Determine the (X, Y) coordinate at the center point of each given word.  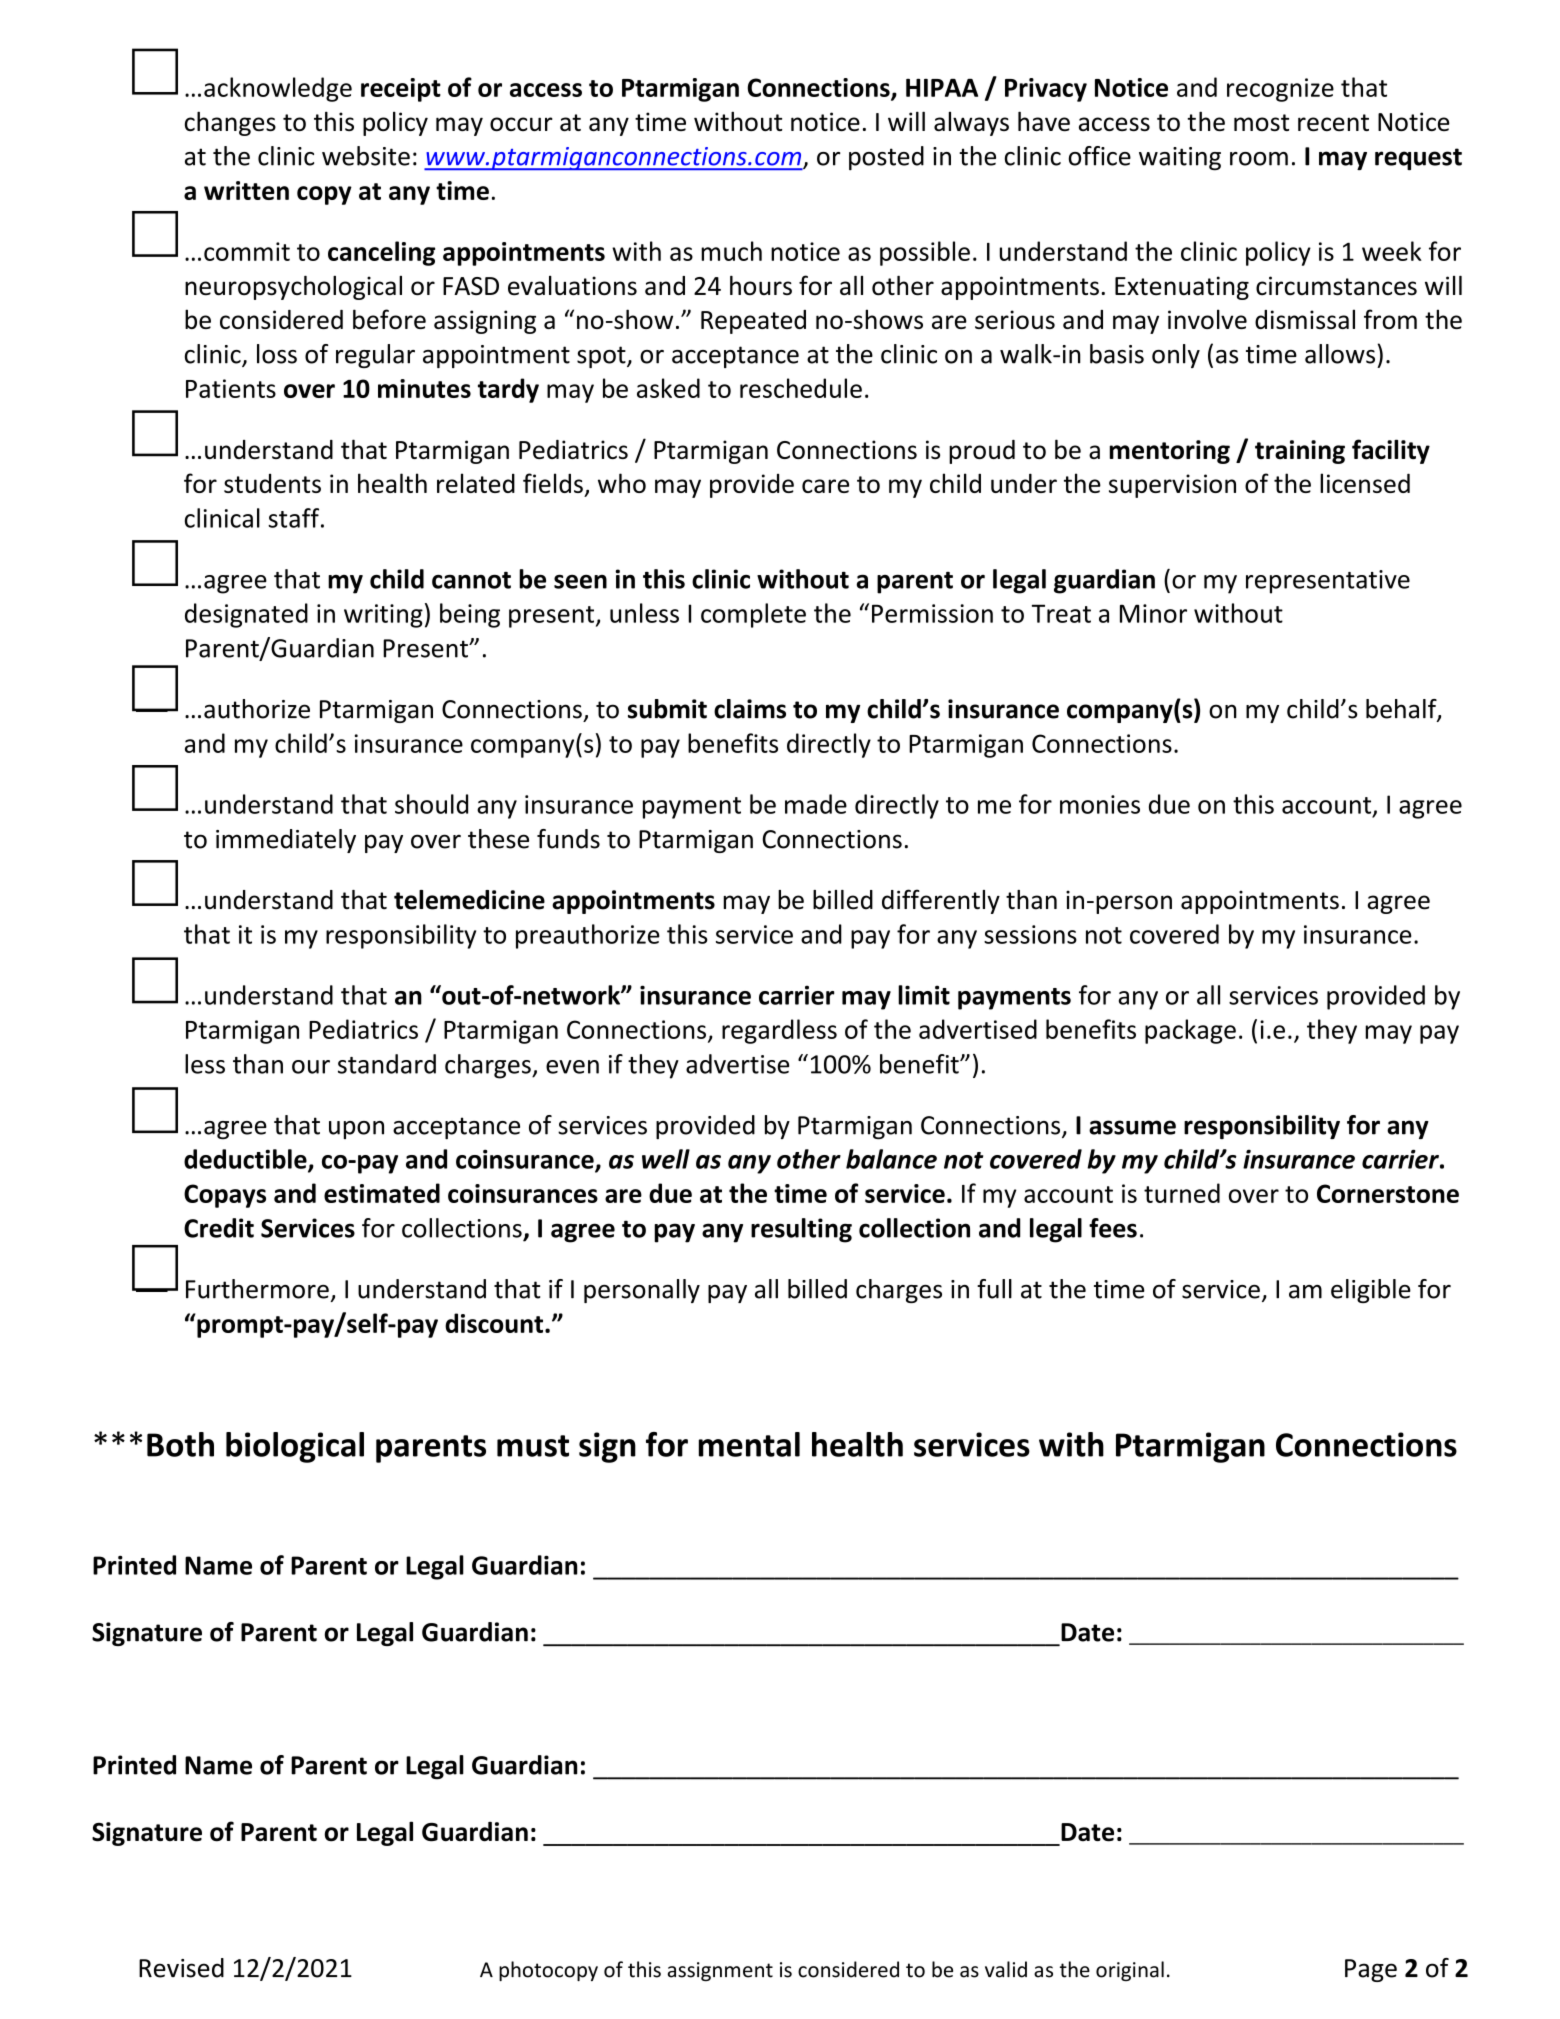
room (1259, 159)
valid (1006, 1969)
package (1190, 1031)
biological (295, 1447)
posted (886, 158)
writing (383, 616)
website (366, 156)
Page (1371, 1970)
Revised (181, 1968)
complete (753, 615)
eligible (1371, 1291)
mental (749, 1444)
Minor (1153, 613)
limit (924, 995)
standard (387, 1064)
